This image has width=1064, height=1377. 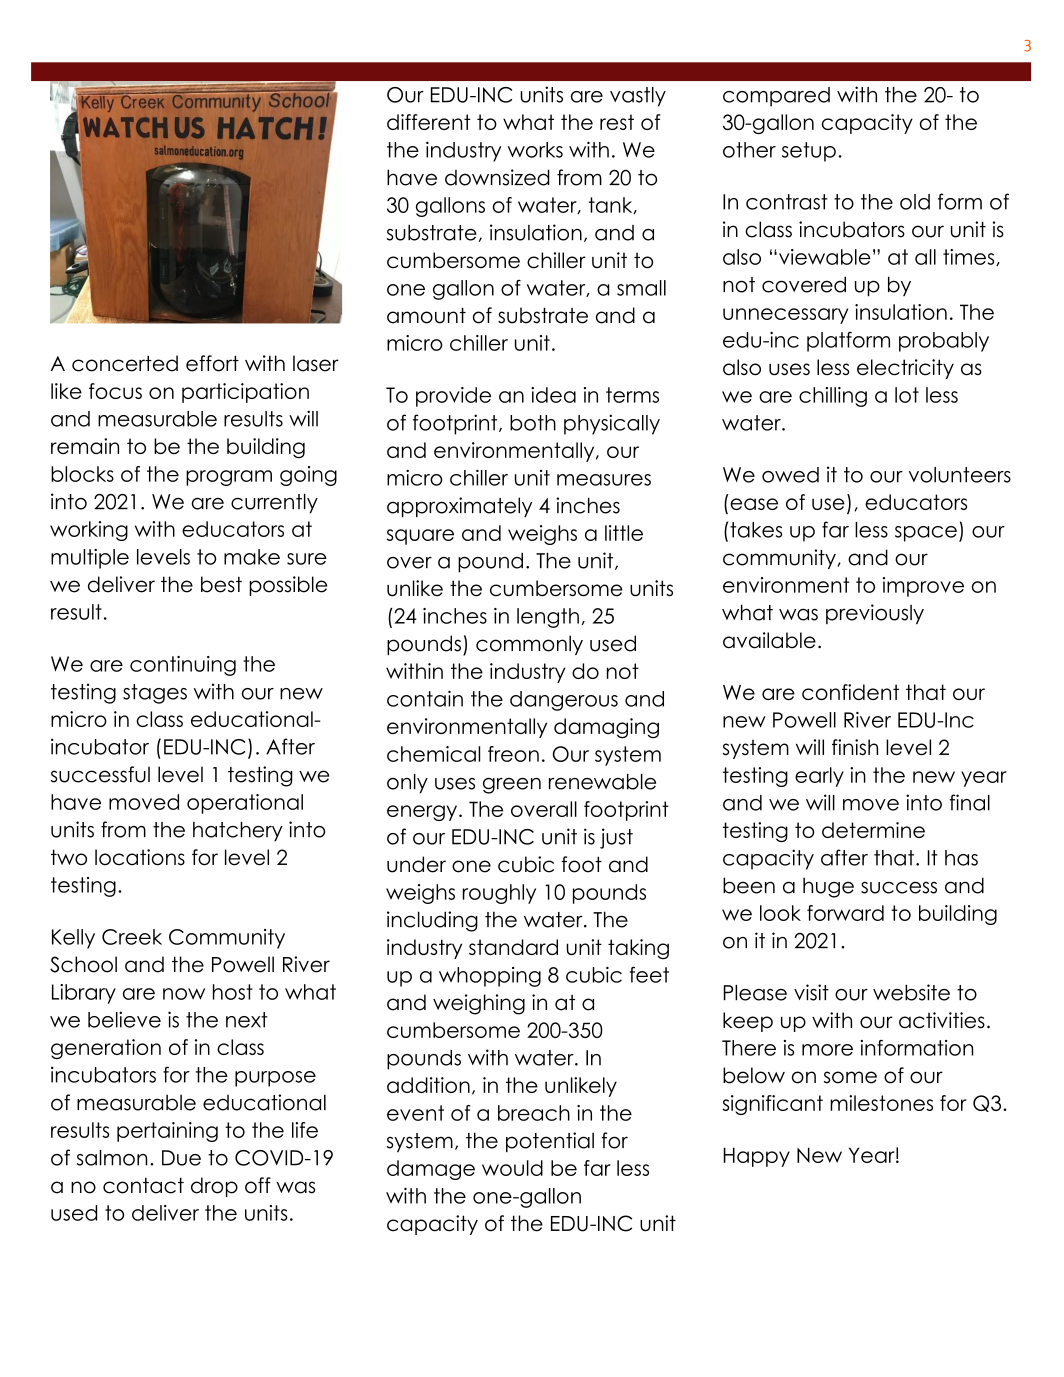 I want to click on length, so click(x=548, y=618).
